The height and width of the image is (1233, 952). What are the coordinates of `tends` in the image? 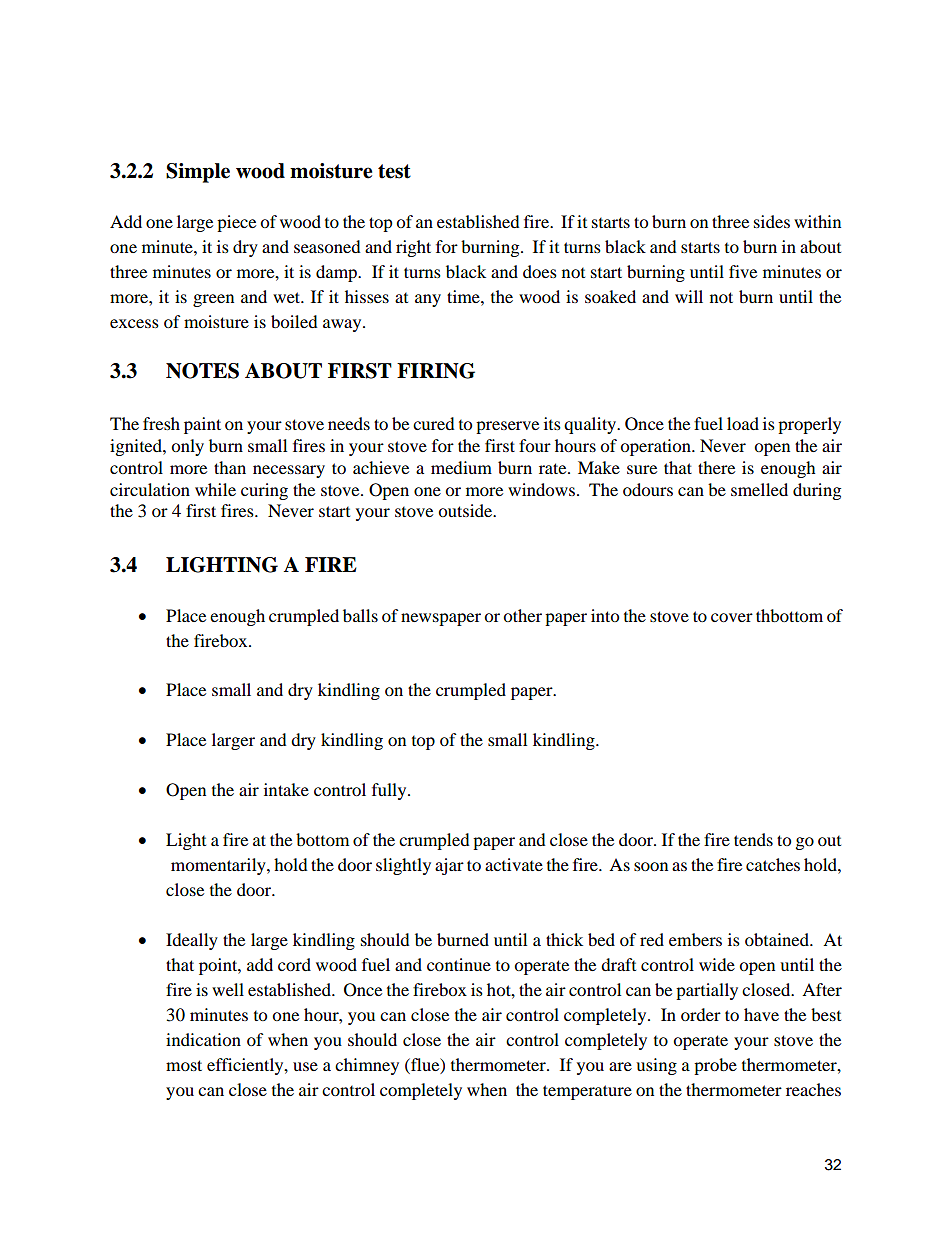 It's located at (753, 839).
